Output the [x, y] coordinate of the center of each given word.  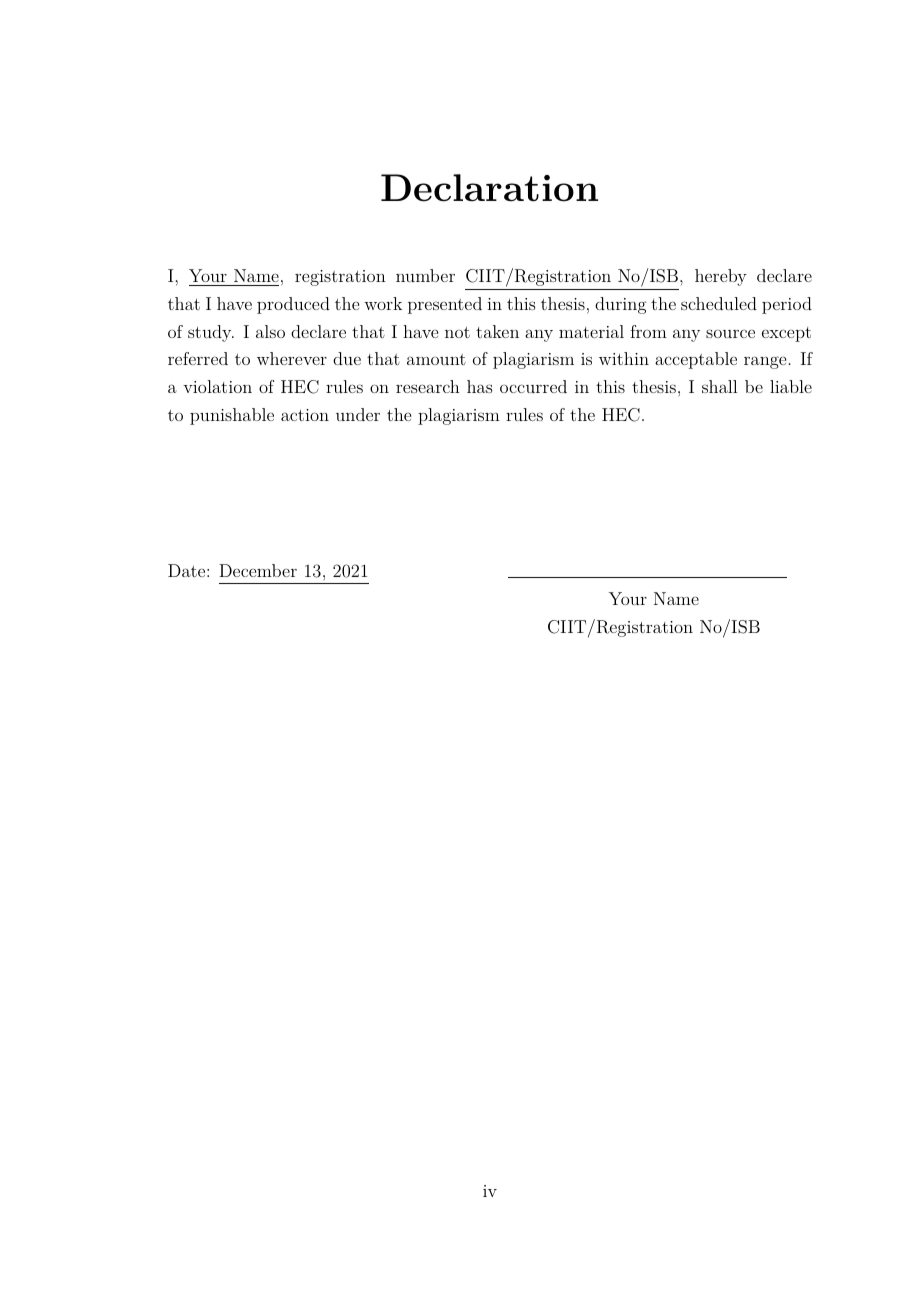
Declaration [489, 188]
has [480, 386]
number [425, 275]
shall [719, 386]
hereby [721, 277]
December [258, 570]
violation [217, 386]
